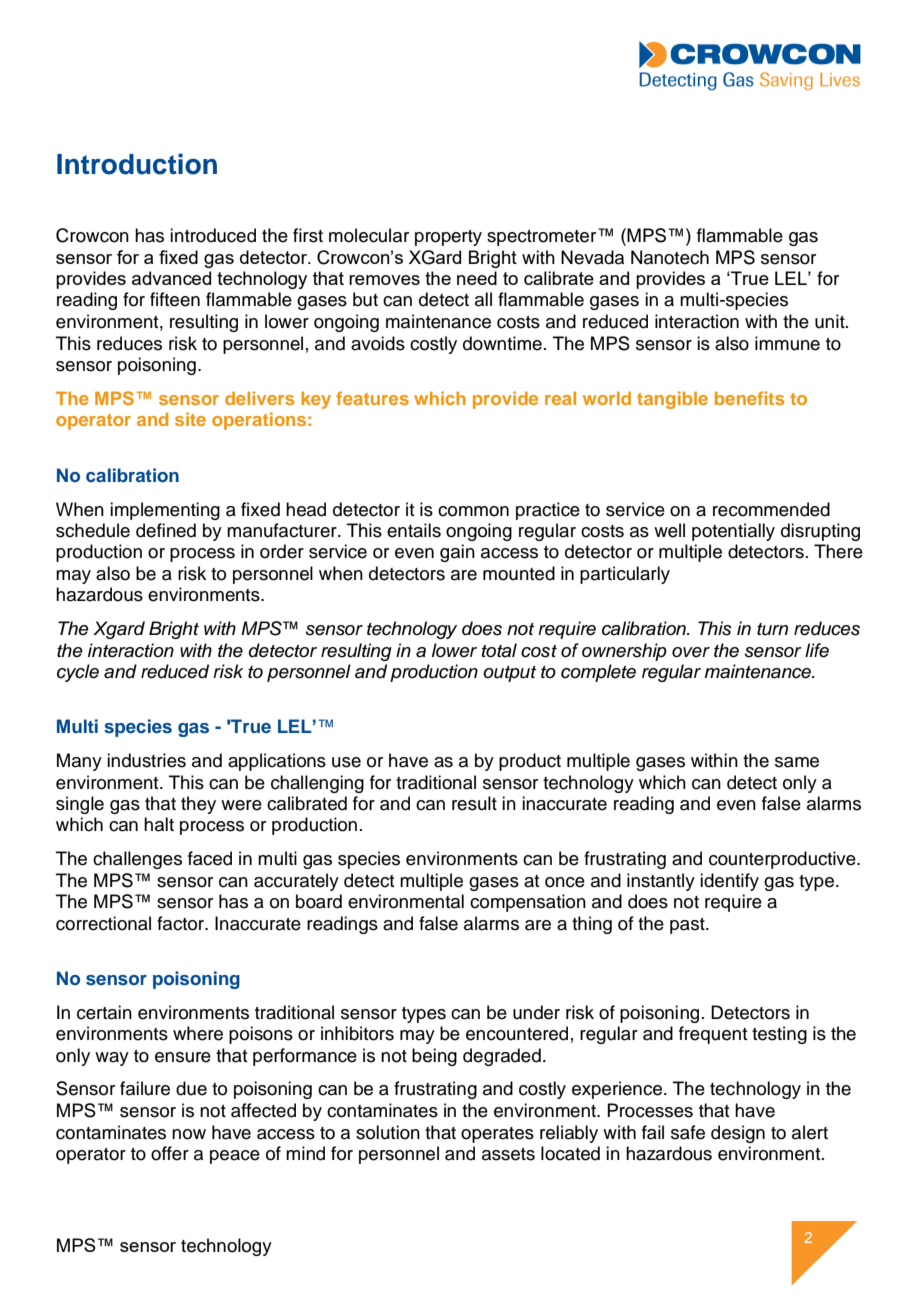  I want to click on operates, so click(497, 1135).
